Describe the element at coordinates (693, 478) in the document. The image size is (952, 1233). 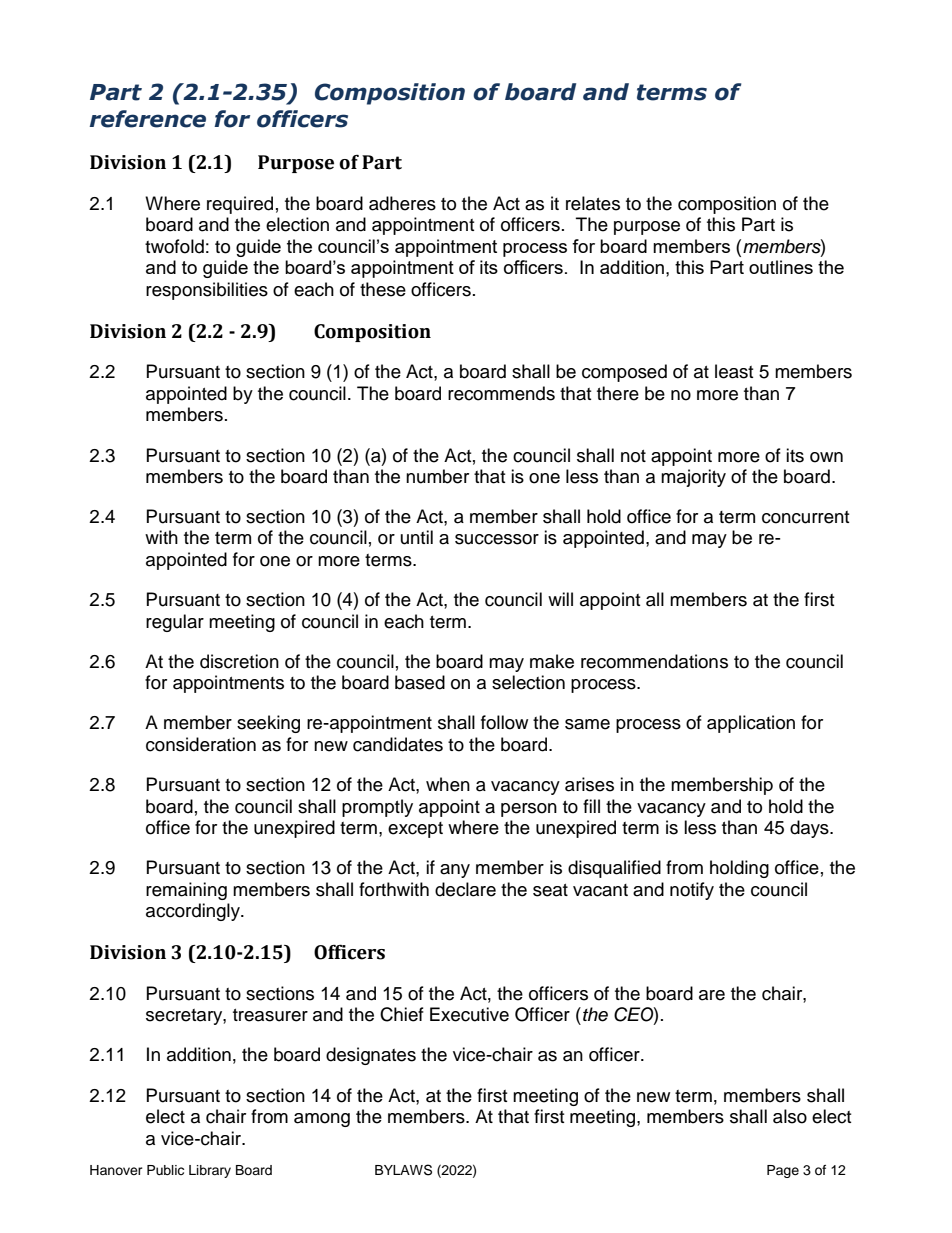
I see `majority` at that location.
